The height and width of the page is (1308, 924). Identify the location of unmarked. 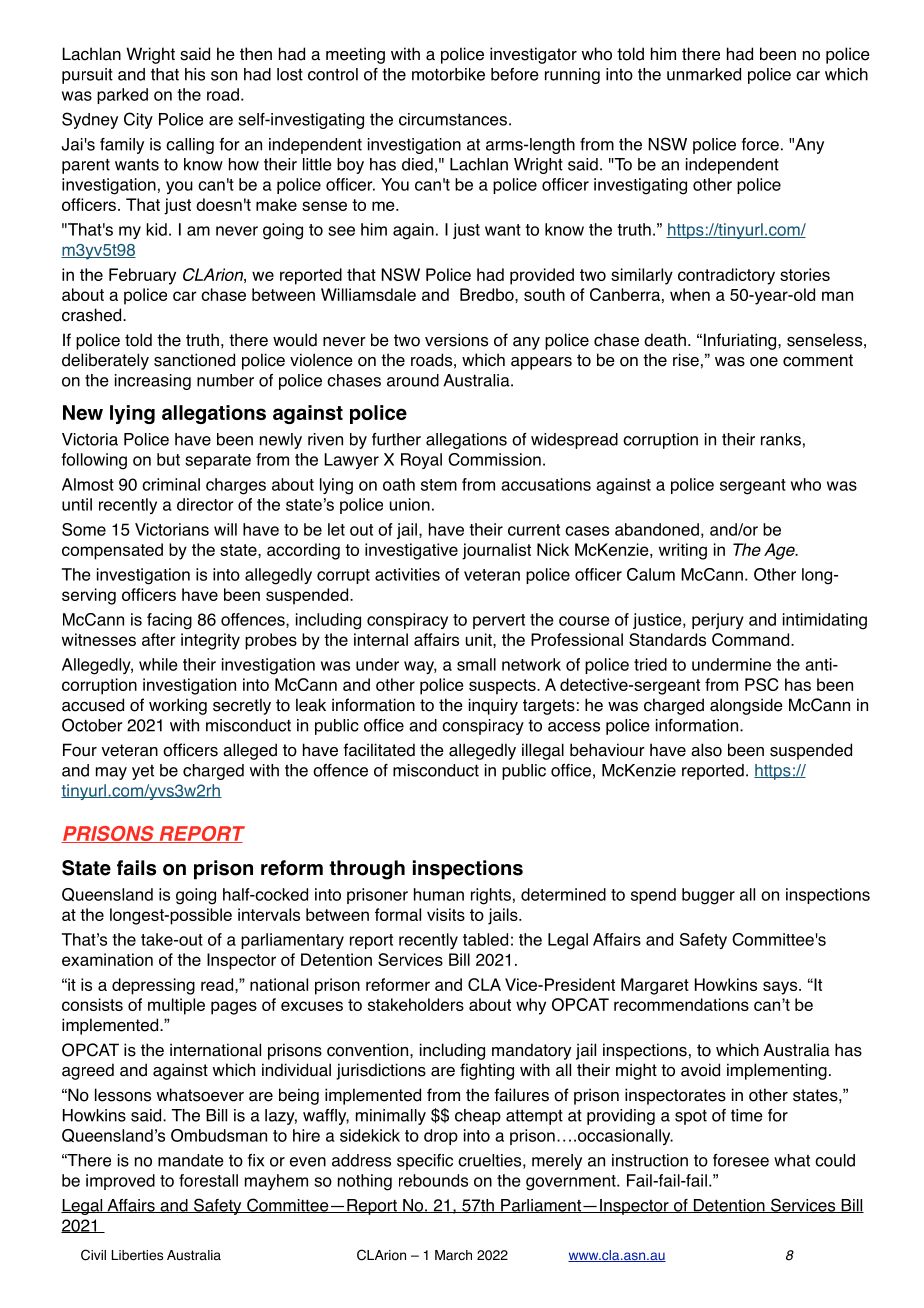
(704, 74).
